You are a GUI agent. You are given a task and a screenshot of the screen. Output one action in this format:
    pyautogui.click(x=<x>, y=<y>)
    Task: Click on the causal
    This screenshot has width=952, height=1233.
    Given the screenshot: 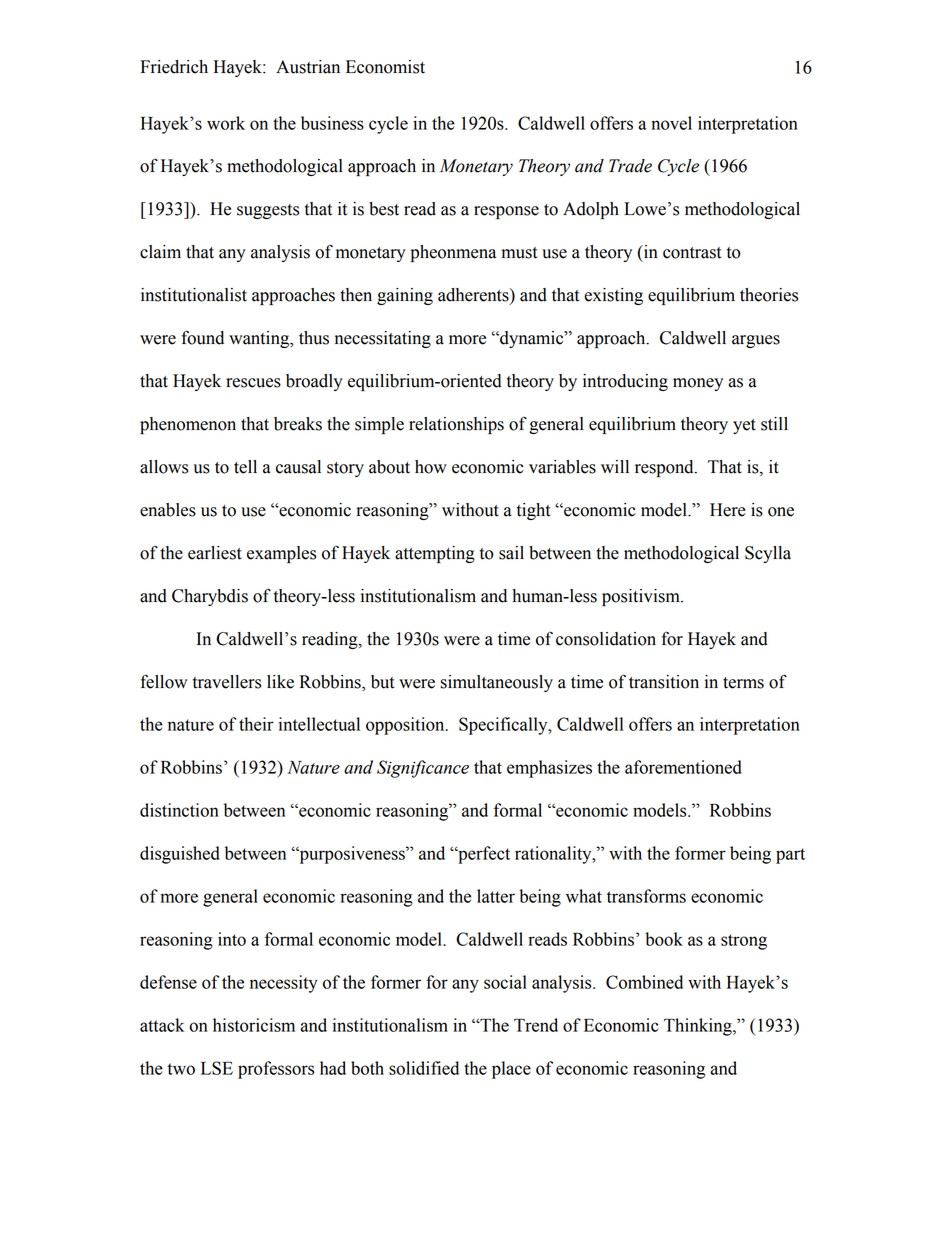 What is the action you would take?
    pyautogui.click(x=298, y=467)
